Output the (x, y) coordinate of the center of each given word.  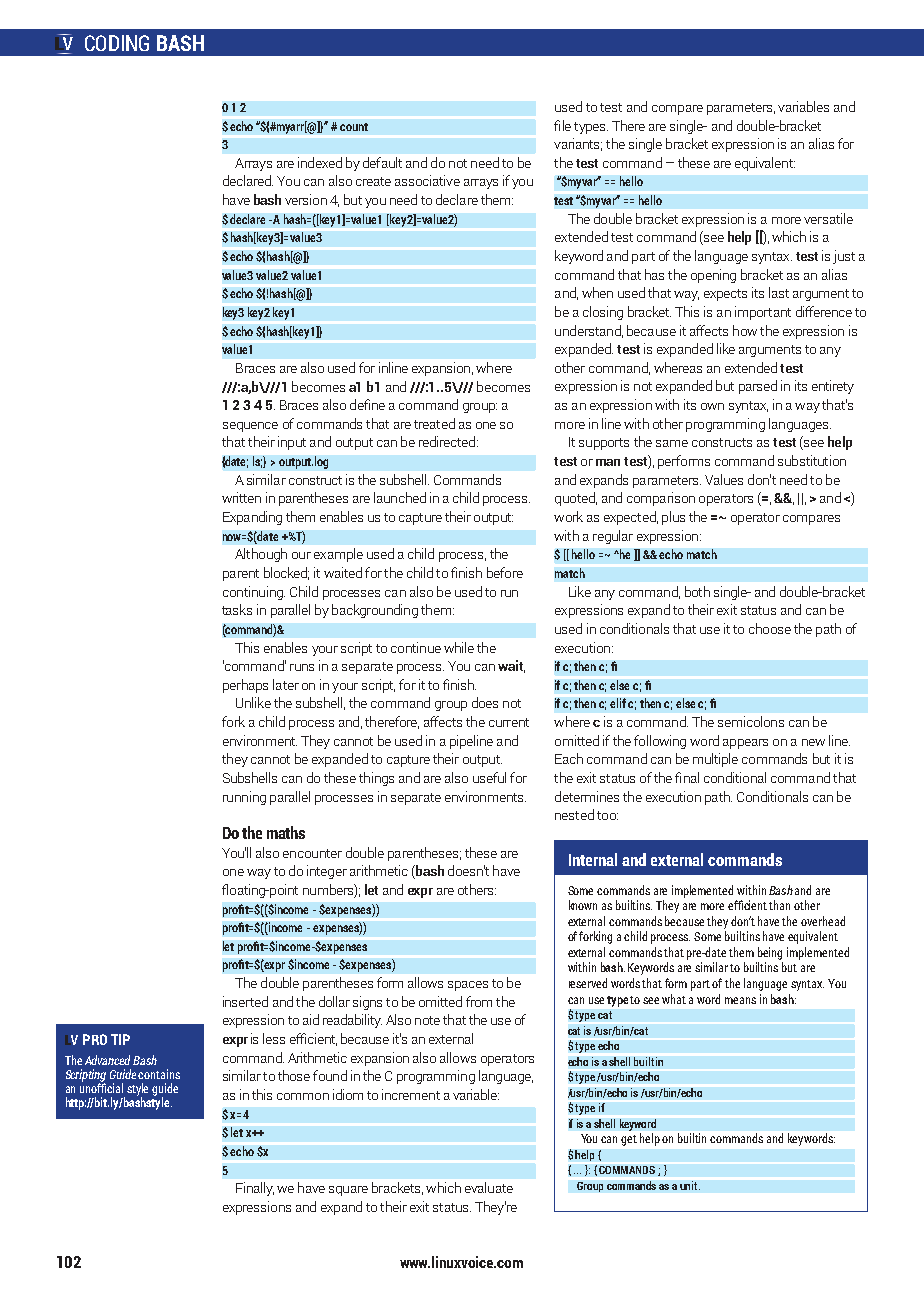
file (562, 125)
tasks (237, 609)
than (779, 905)
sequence (250, 427)
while (459, 647)
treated (434, 423)
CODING (117, 43)
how (745, 330)
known (583, 905)
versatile (828, 218)
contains (159, 1074)
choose (770, 628)
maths (286, 832)
